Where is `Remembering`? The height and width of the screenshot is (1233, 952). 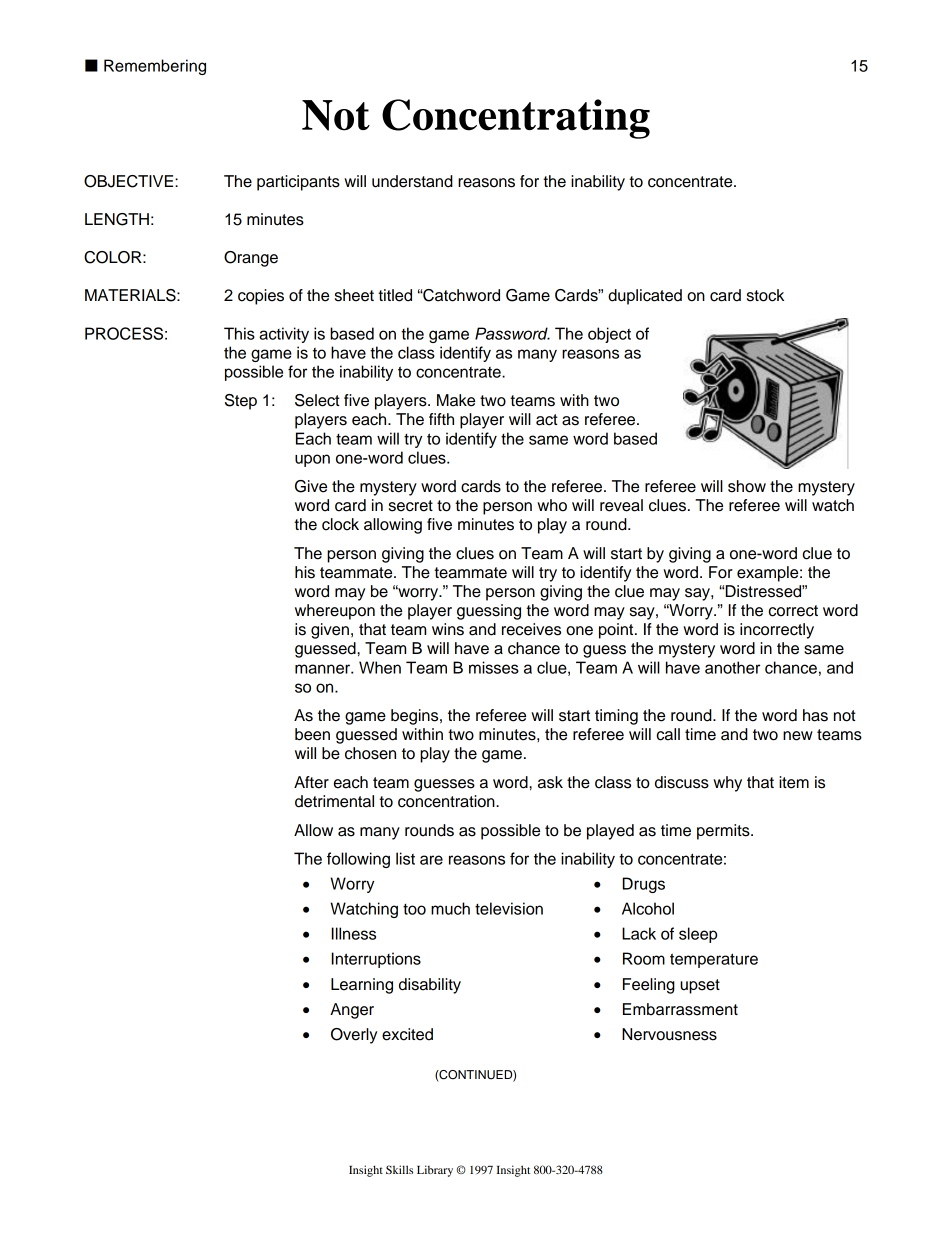 Remembering is located at coordinates (155, 67).
